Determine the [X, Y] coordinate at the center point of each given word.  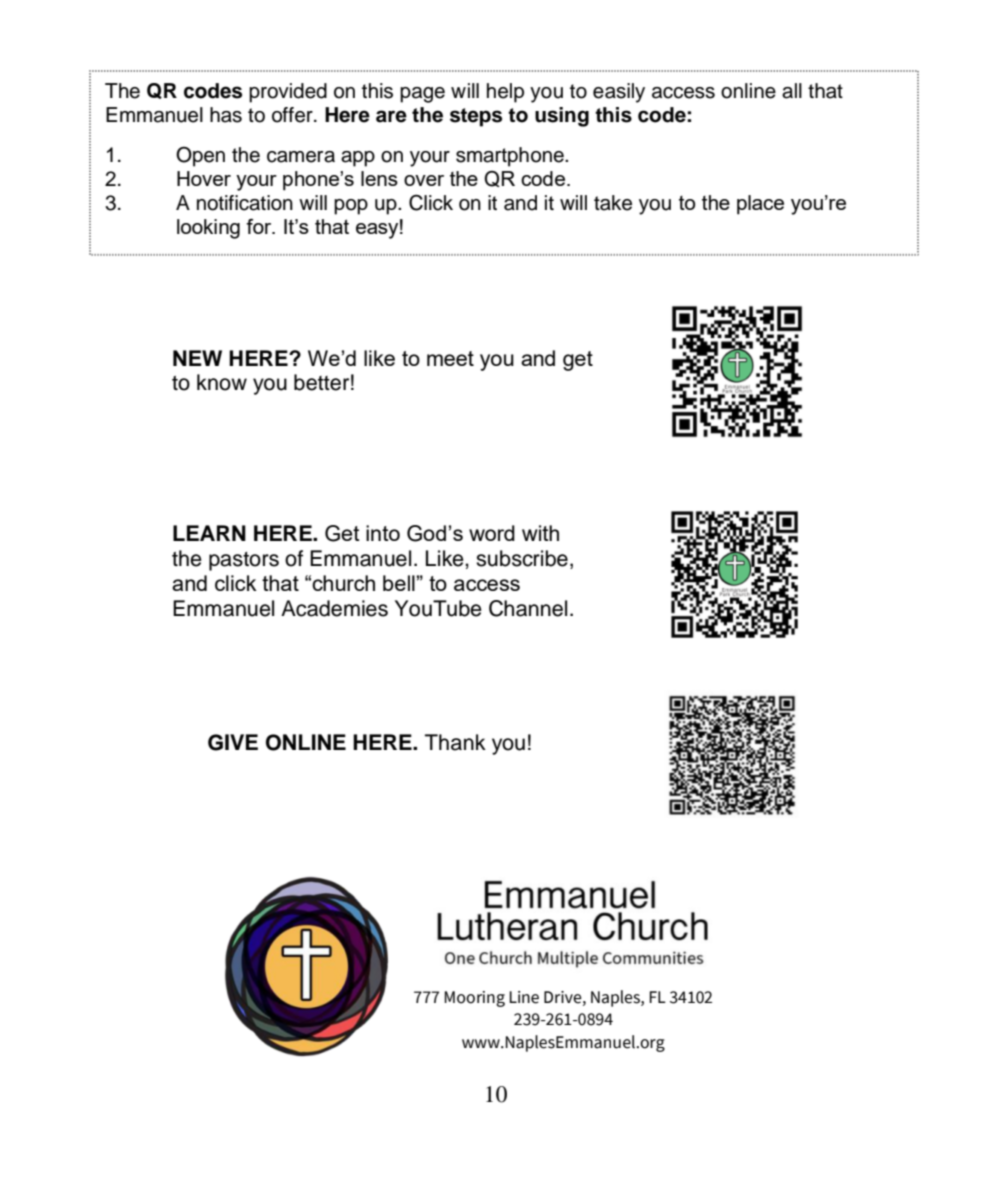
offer [293, 115]
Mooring [474, 999]
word [492, 533]
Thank [455, 742]
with [540, 533]
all [792, 91]
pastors [244, 561]
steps [476, 117]
